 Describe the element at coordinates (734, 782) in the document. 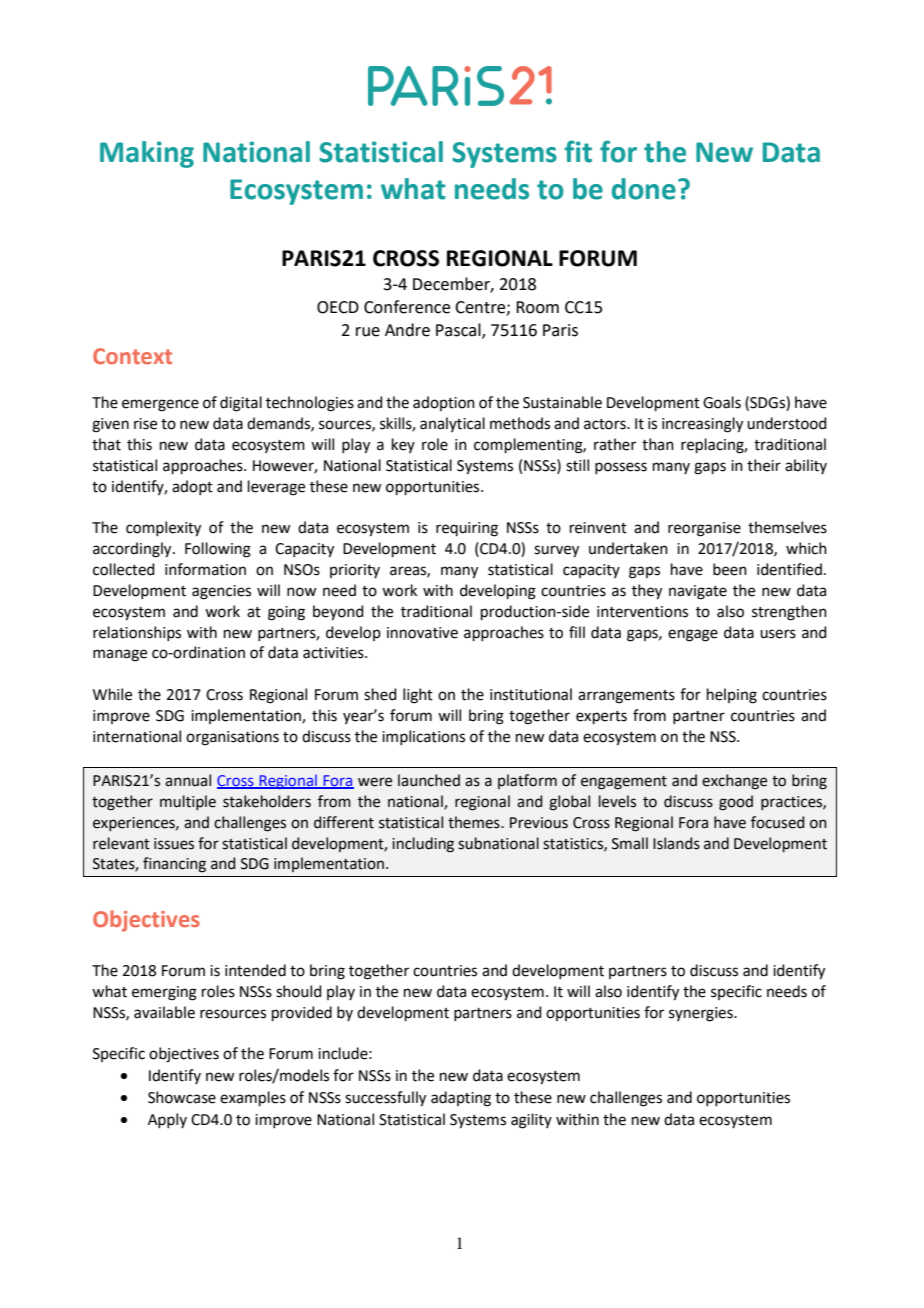

I see `exchange` at that location.
